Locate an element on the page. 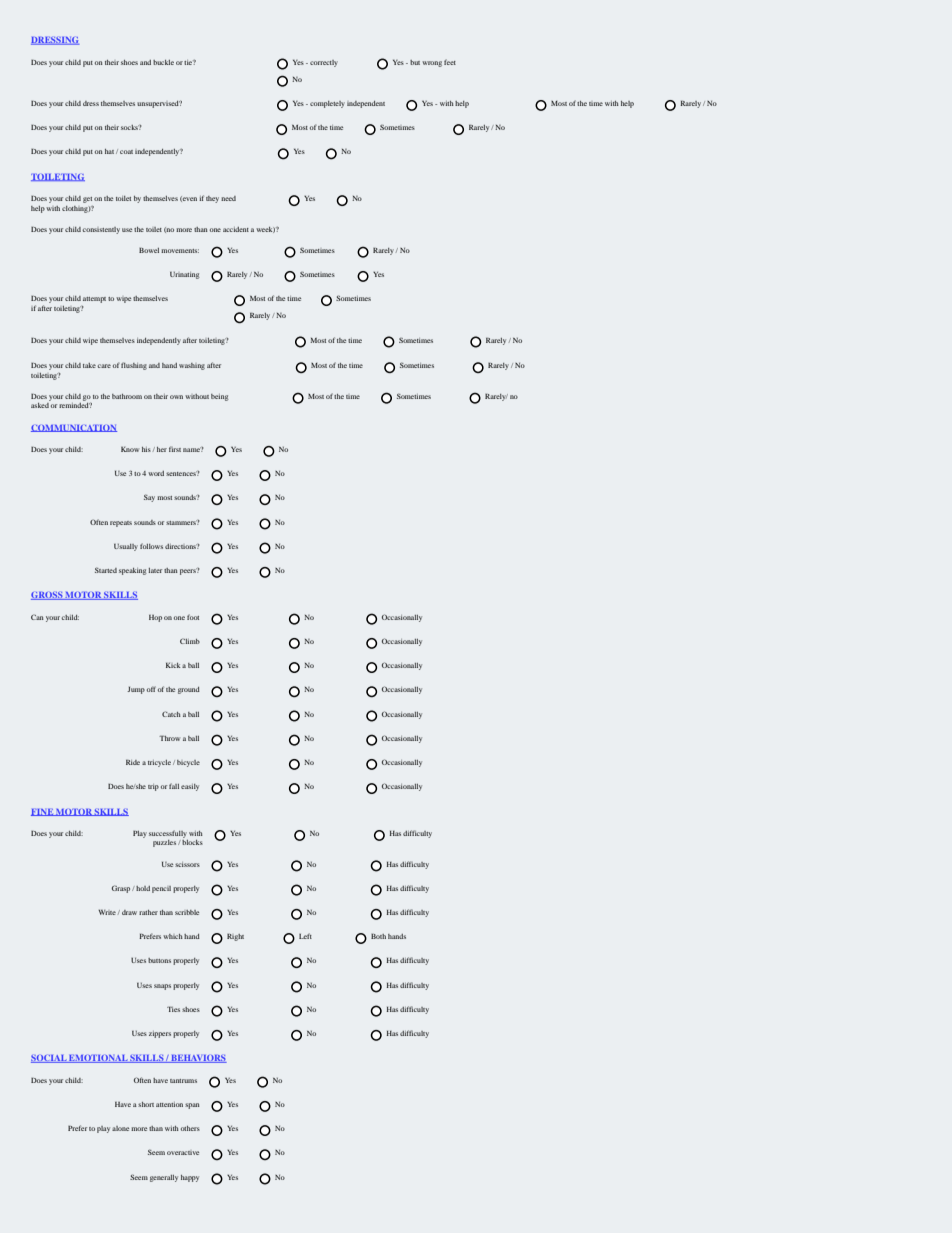 The height and width of the image is (1233, 952). need is located at coordinates (228, 198).
